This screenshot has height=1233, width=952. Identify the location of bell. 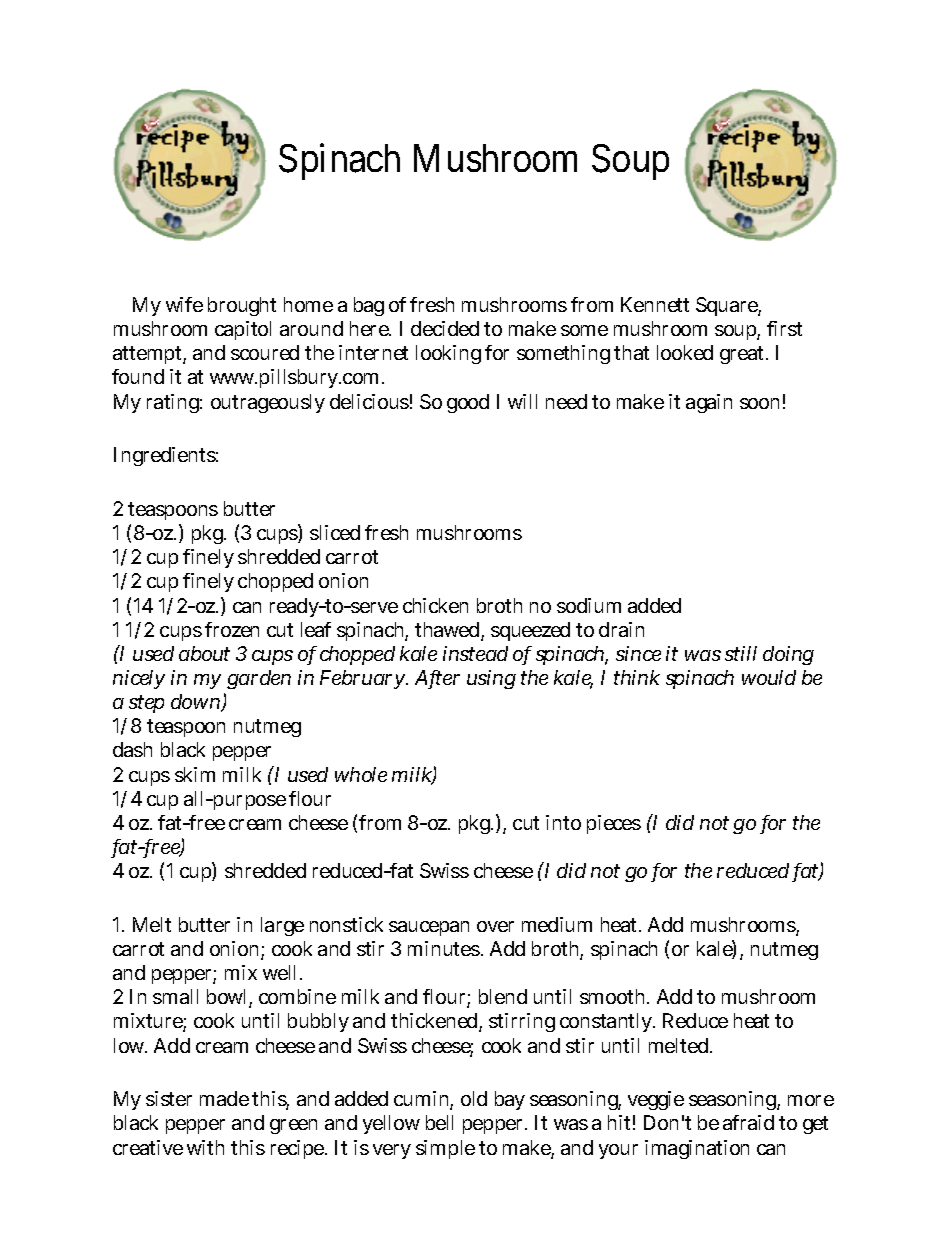
(439, 1122).
